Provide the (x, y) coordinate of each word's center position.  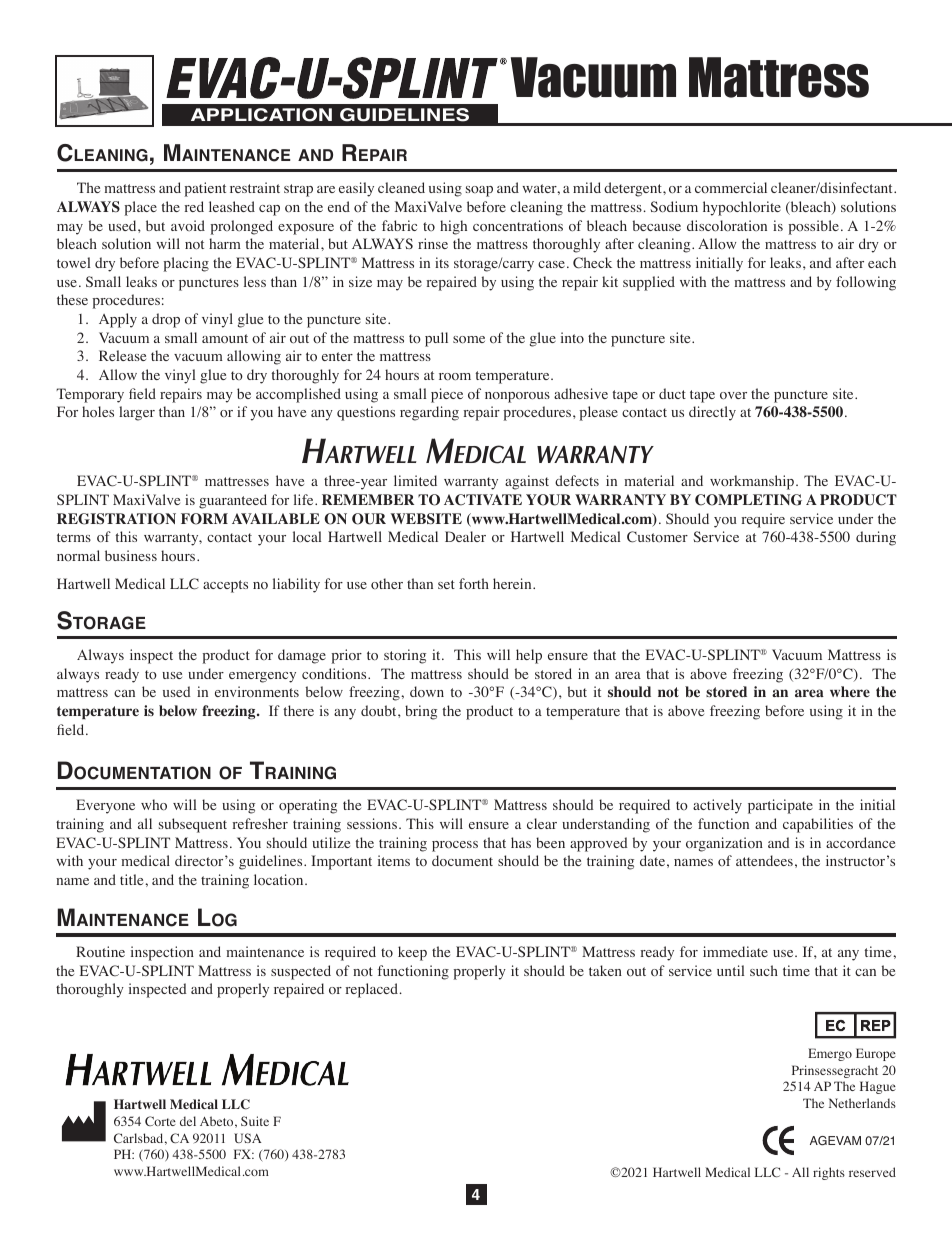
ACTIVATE (483, 500)
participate (780, 806)
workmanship (753, 482)
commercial (731, 187)
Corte (160, 1121)
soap (479, 191)
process (455, 846)
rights (829, 1173)
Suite (255, 1121)
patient (205, 189)
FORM (204, 519)
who (154, 805)
